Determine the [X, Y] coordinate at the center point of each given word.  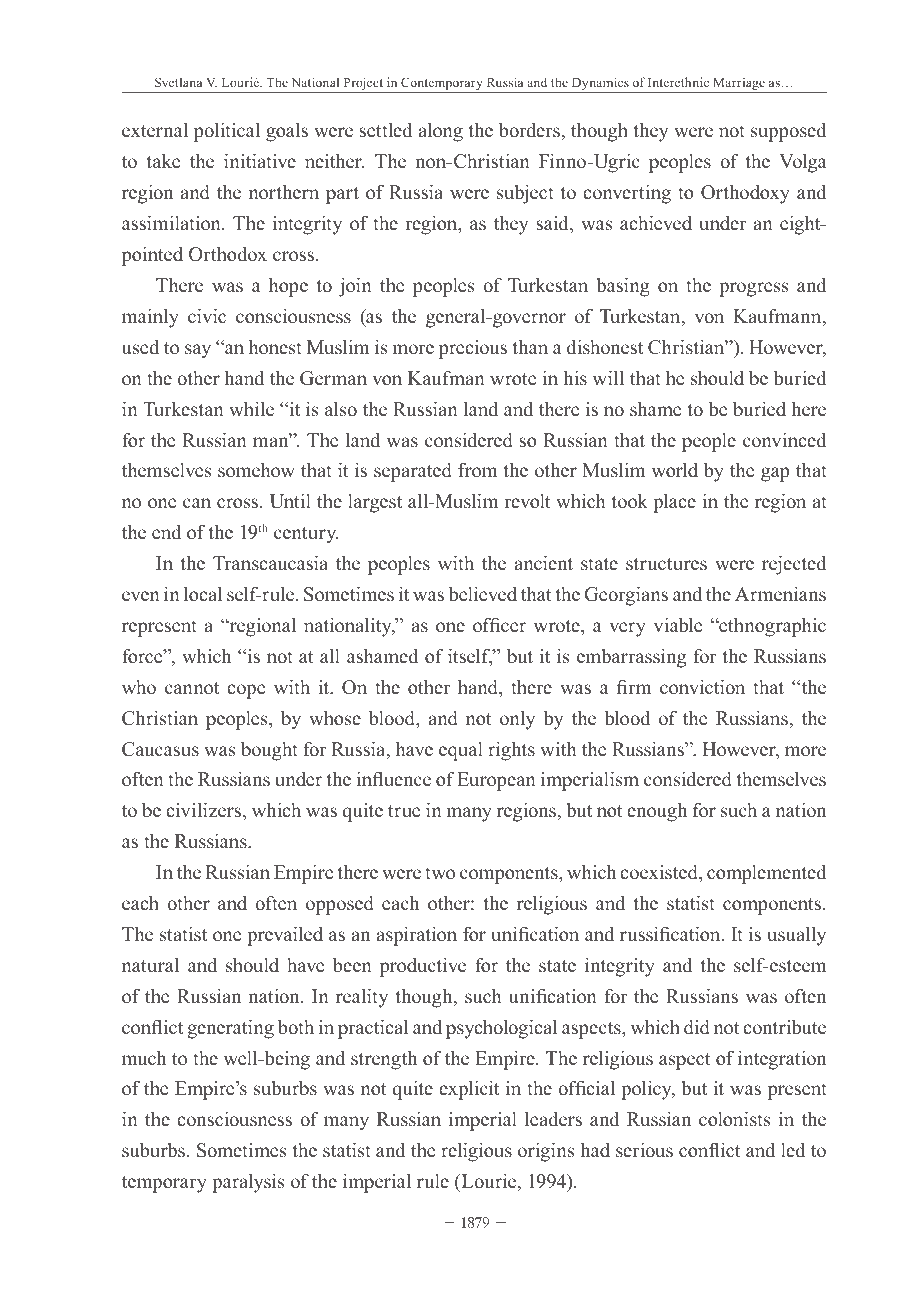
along [441, 132]
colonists [735, 1119]
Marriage [739, 85]
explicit [469, 1090]
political [227, 132]
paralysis [248, 1183]
